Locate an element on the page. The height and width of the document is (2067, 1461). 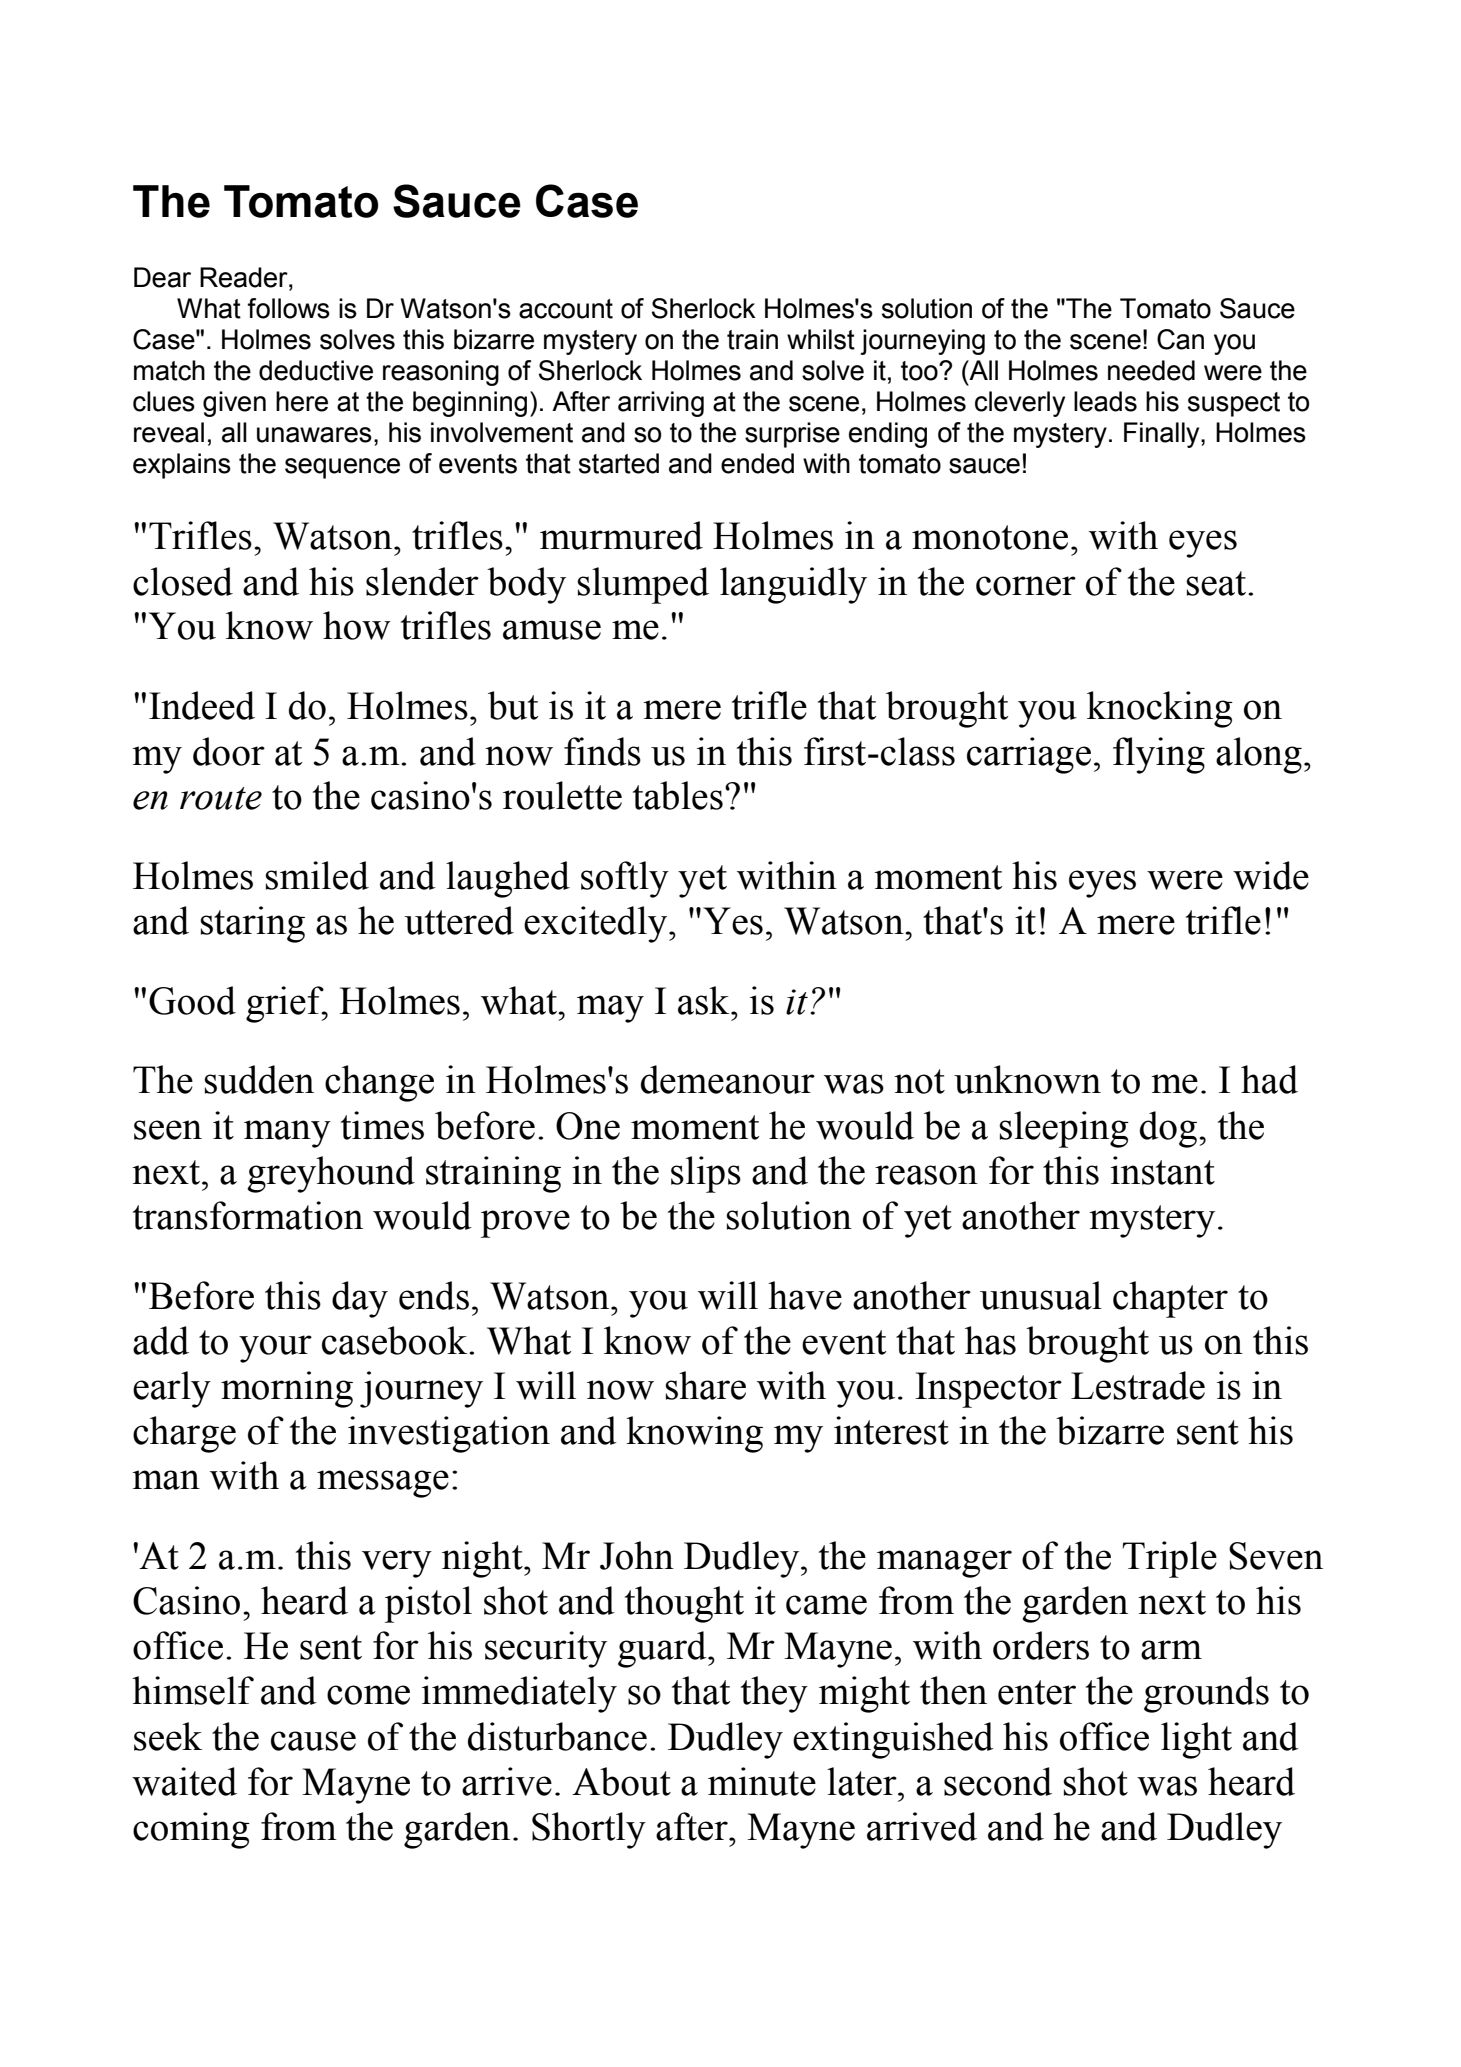
Can is located at coordinates (1180, 339).
